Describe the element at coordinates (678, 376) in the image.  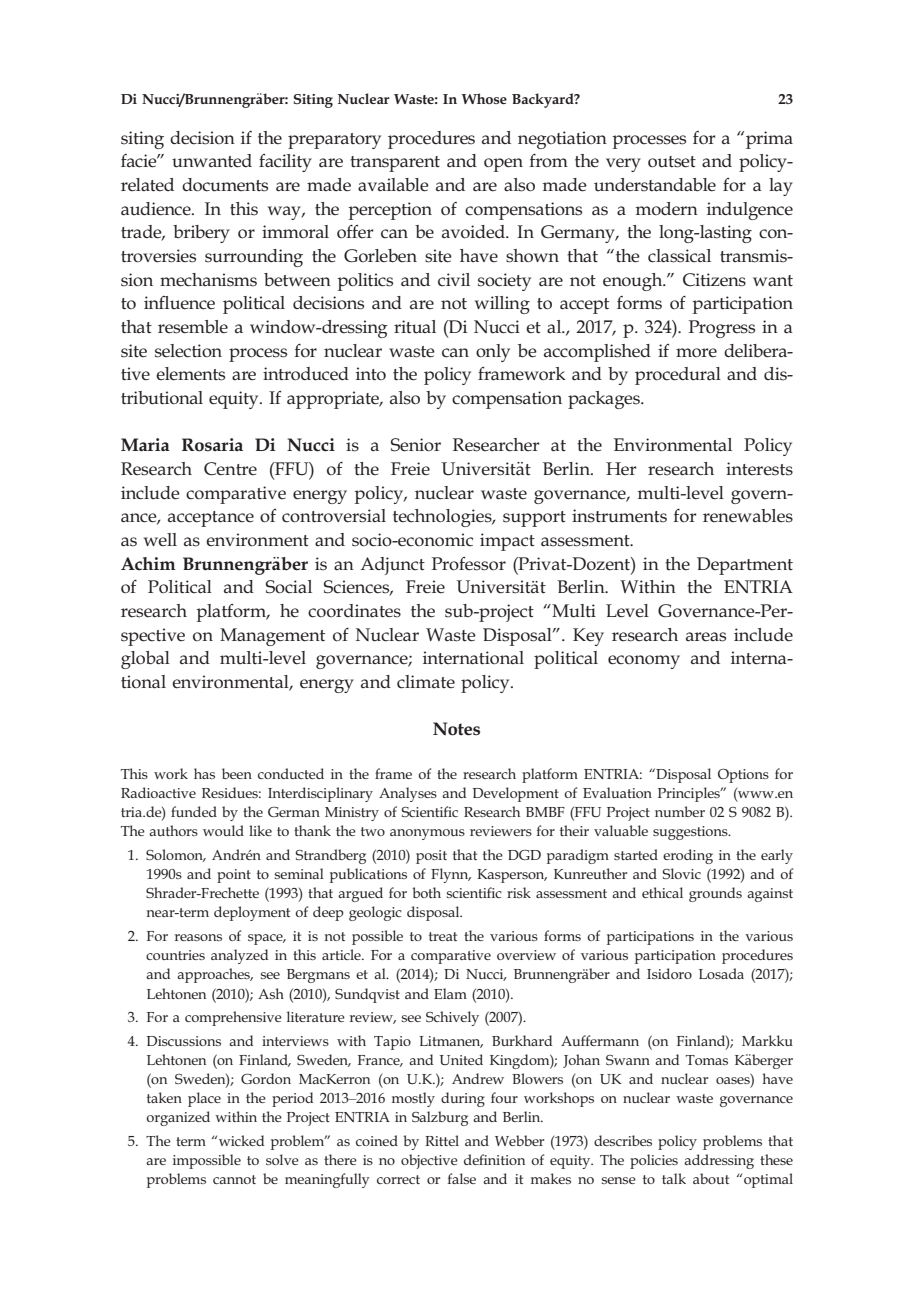
I see `procedural` at that location.
